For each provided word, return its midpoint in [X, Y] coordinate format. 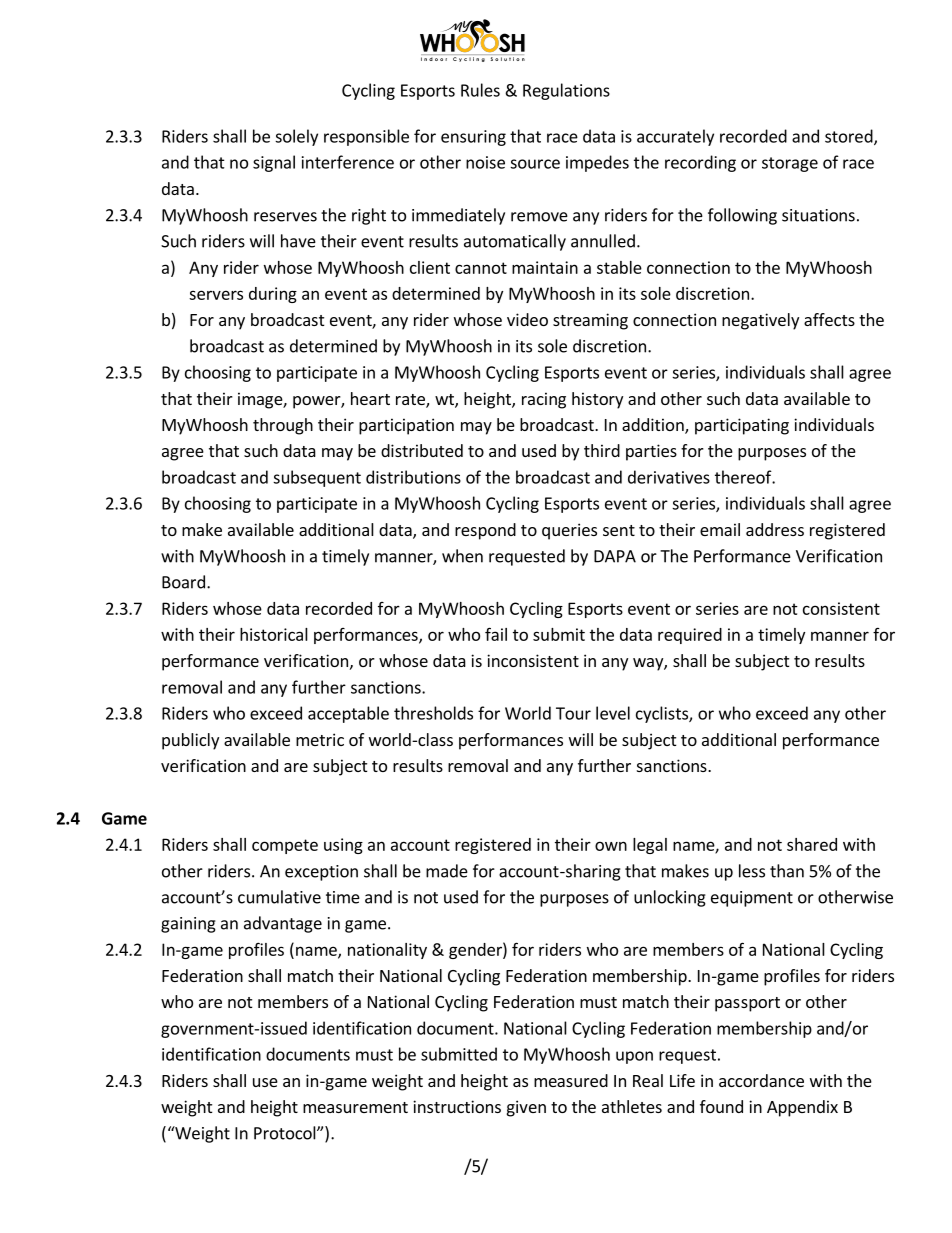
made [447, 871]
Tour [573, 713]
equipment [752, 899]
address [775, 529]
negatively [760, 321]
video [527, 319]
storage [790, 164]
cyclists [663, 714]
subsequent [317, 478]
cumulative [279, 897]
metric [320, 739]
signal [274, 163]
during [273, 295]
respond [485, 531]
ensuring [473, 138]
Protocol [286, 1133]
